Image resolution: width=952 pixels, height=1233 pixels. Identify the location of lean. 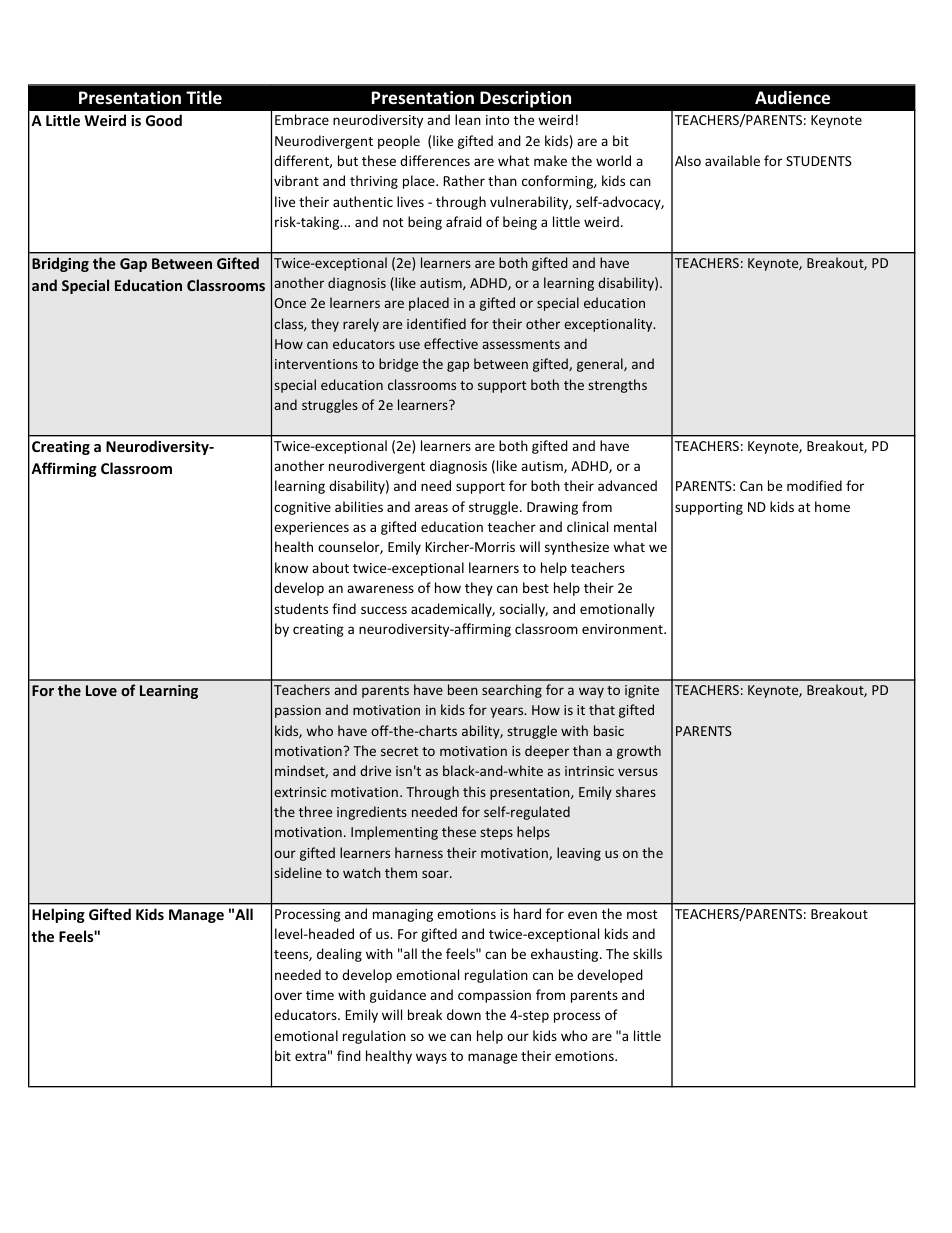
(468, 119).
